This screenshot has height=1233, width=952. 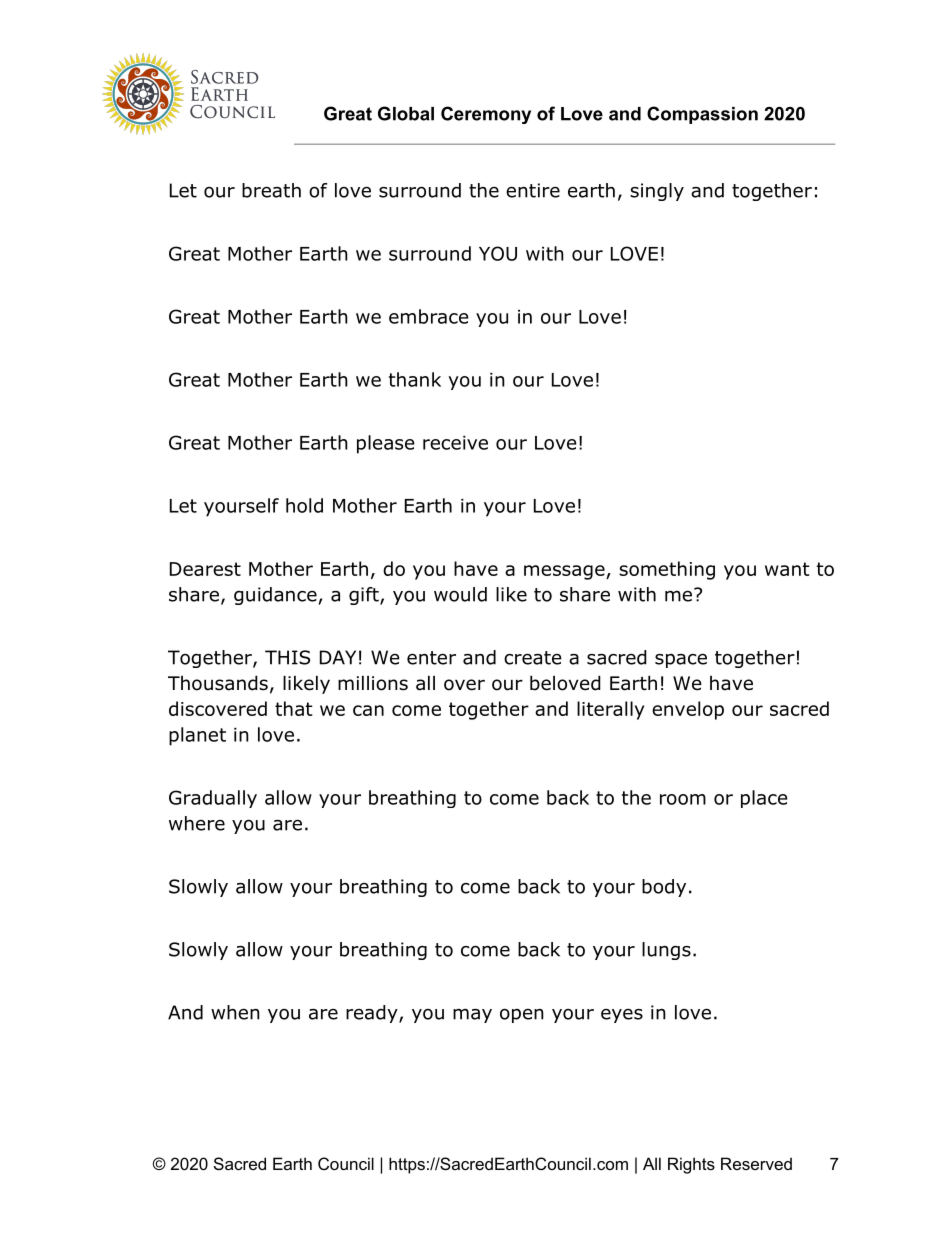 What do you see at coordinates (472, 1015) in the screenshot?
I see `may` at bounding box center [472, 1015].
